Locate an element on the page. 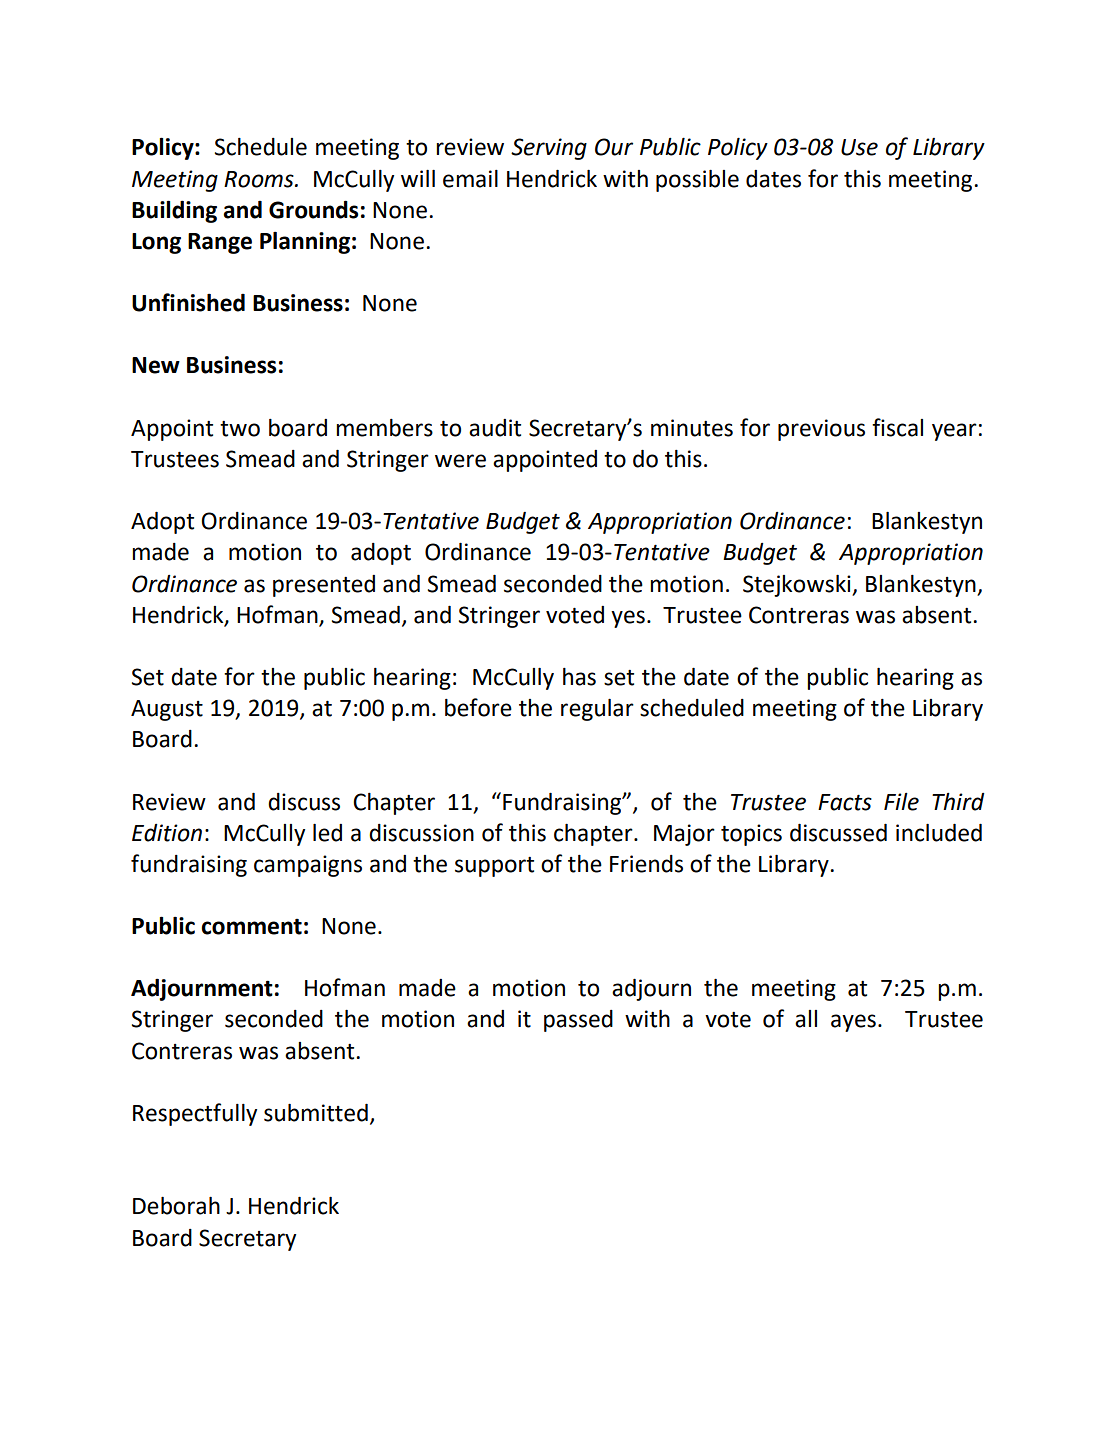  Serving is located at coordinates (549, 149).
